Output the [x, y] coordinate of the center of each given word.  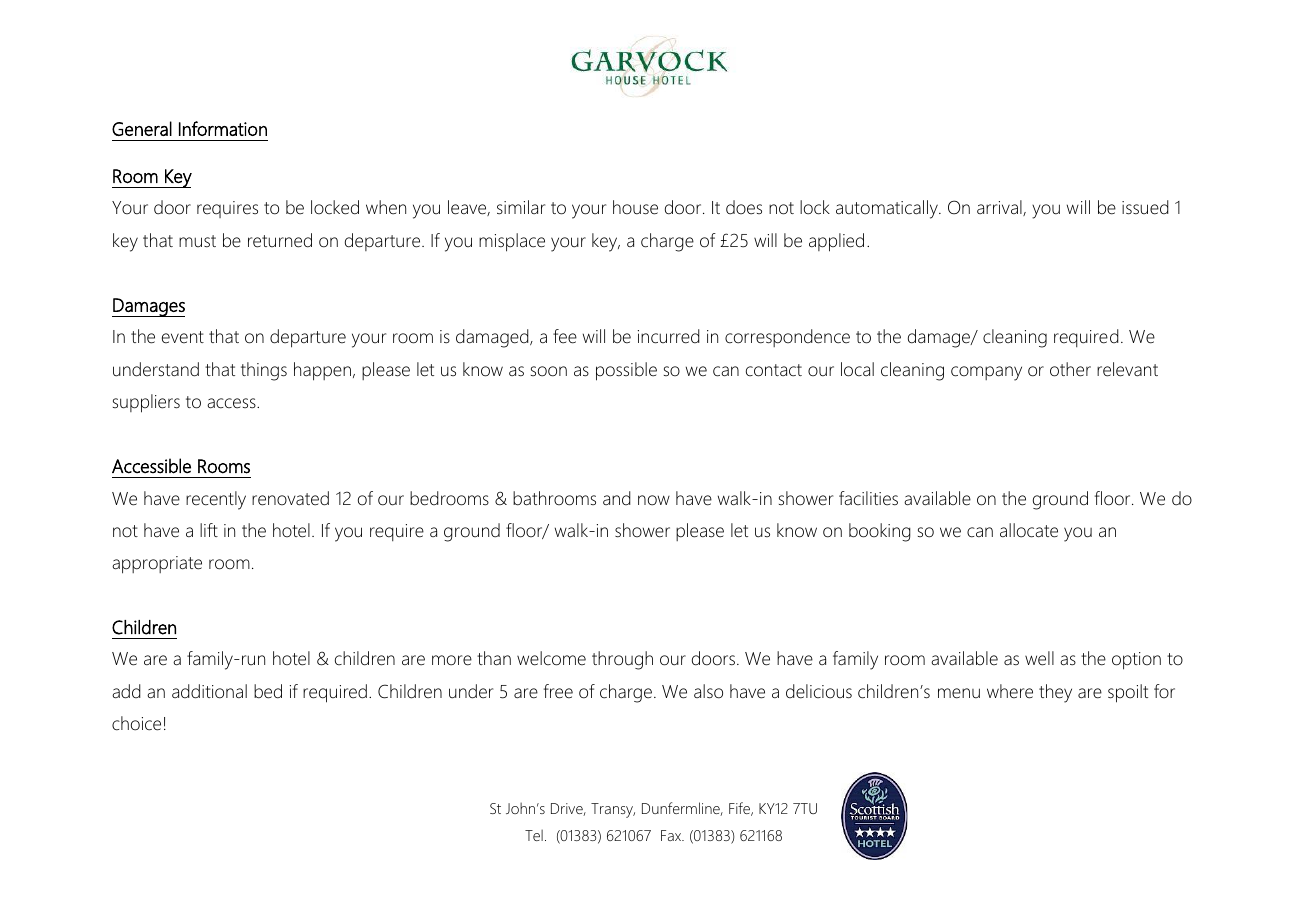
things [264, 371]
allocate [1029, 530]
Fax [672, 835]
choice [136, 723]
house [635, 207]
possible [626, 371]
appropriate [157, 565]
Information [223, 128]
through [622, 660]
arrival [1000, 208]
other [1070, 369]
